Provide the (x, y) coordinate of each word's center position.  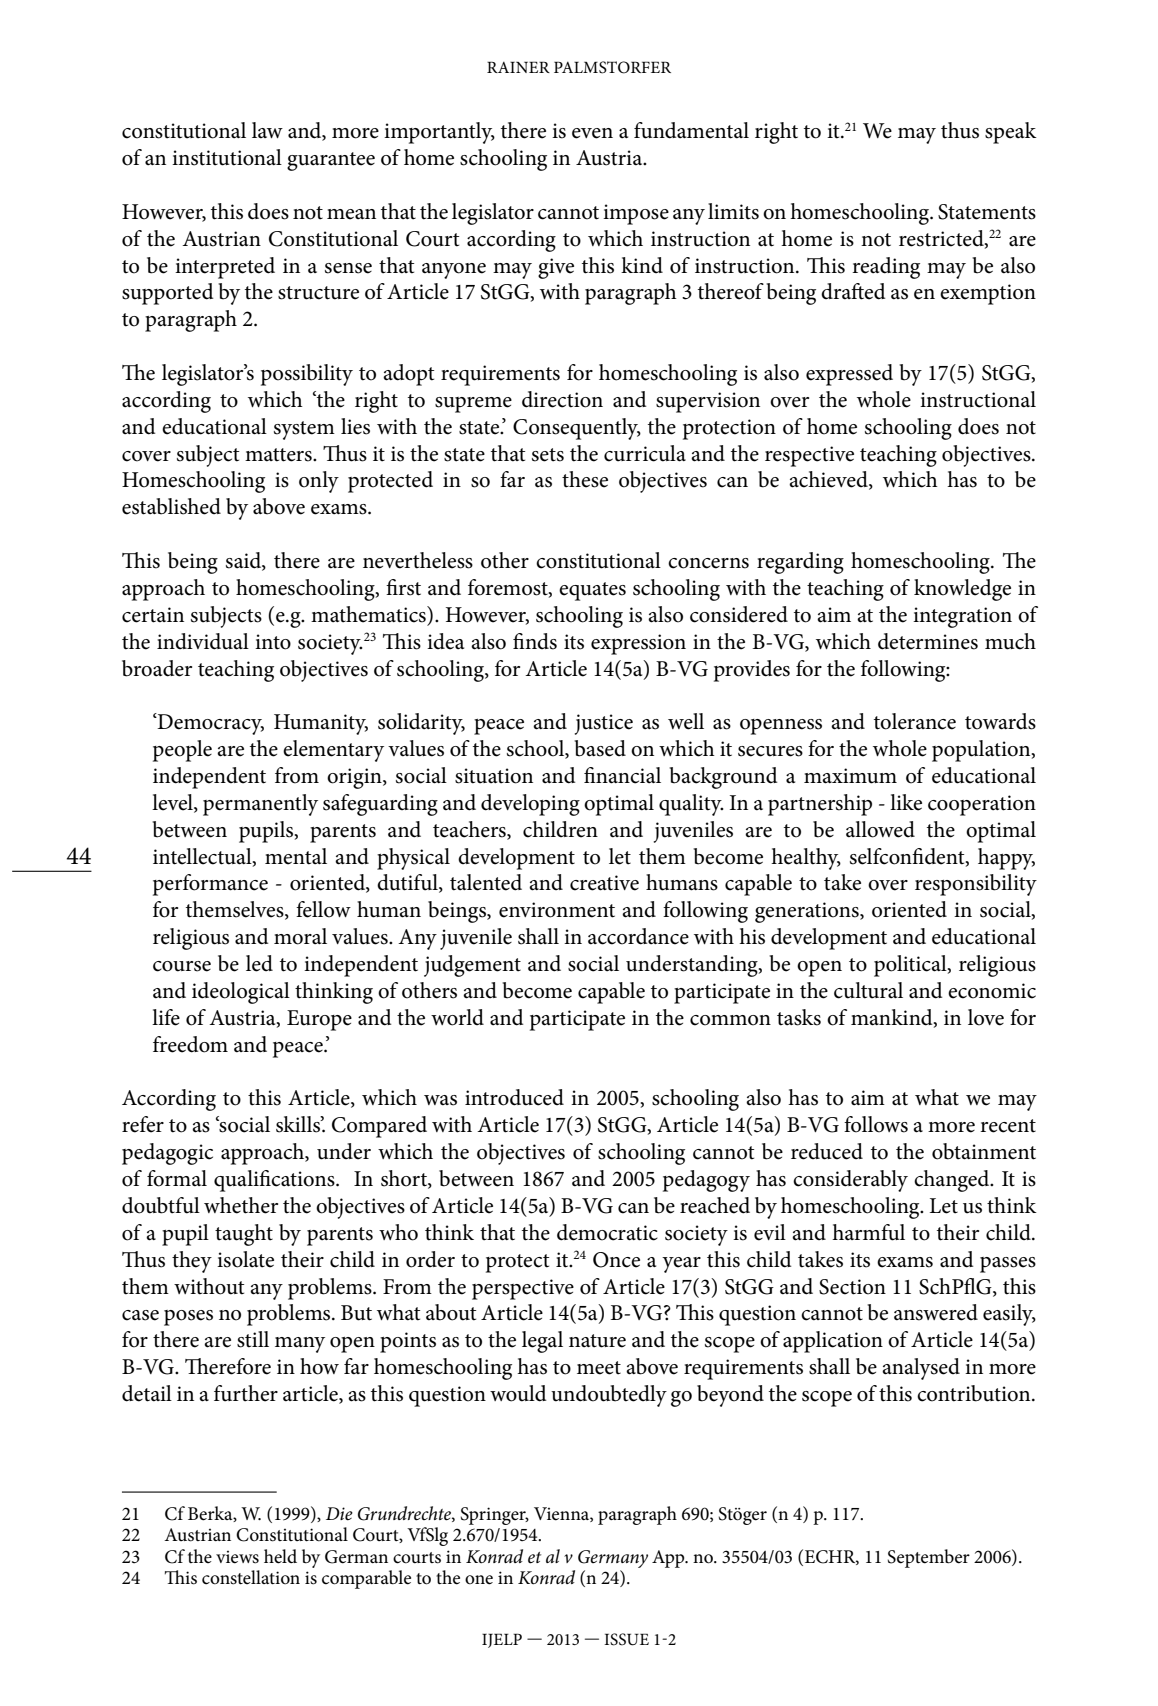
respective (809, 456)
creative (604, 883)
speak (1011, 133)
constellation (251, 1577)
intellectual (203, 857)
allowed (880, 829)
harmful (868, 1232)
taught (244, 1235)
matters (279, 455)
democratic (607, 1232)
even (592, 133)
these (585, 479)
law (267, 130)
